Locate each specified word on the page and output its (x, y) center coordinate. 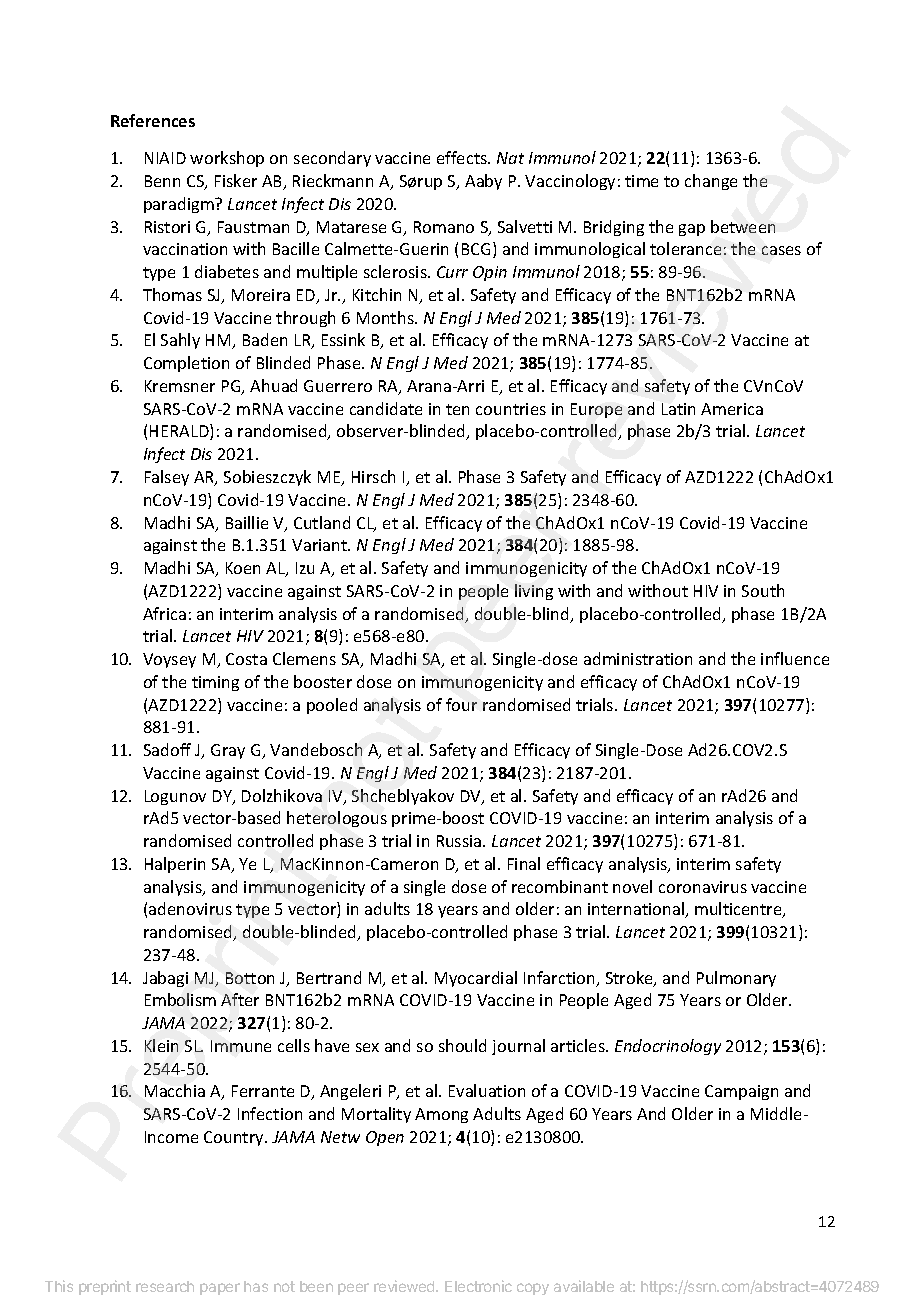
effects (463, 157)
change (711, 182)
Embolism (180, 999)
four (461, 704)
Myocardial (476, 979)
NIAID (165, 158)
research (165, 1286)
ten (457, 409)
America (732, 409)
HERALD (180, 432)
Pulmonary (736, 979)
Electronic (478, 1286)
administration (638, 658)
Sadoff (167, 749)
